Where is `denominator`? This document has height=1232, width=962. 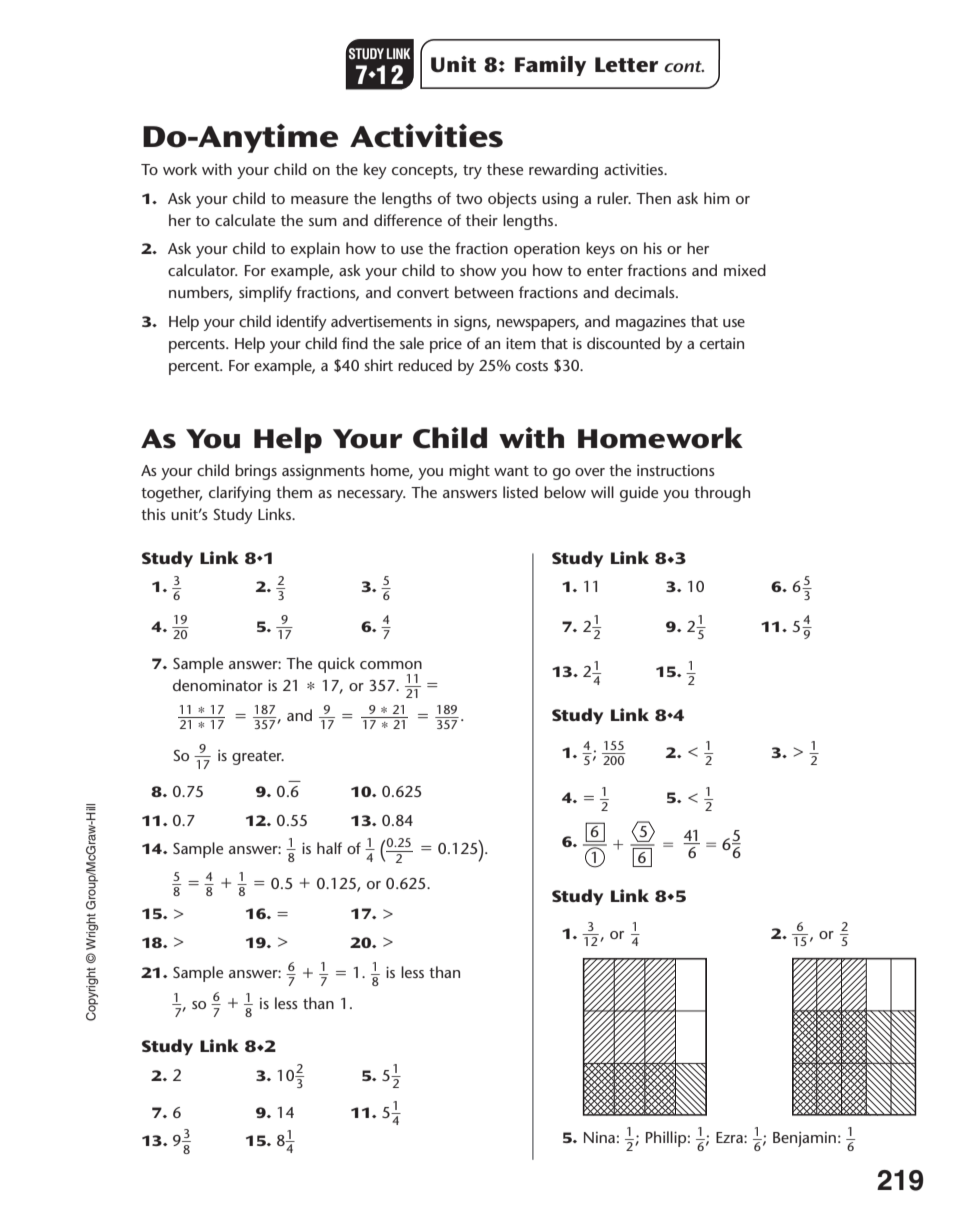 denominator is located at coordinates (218, 685).
